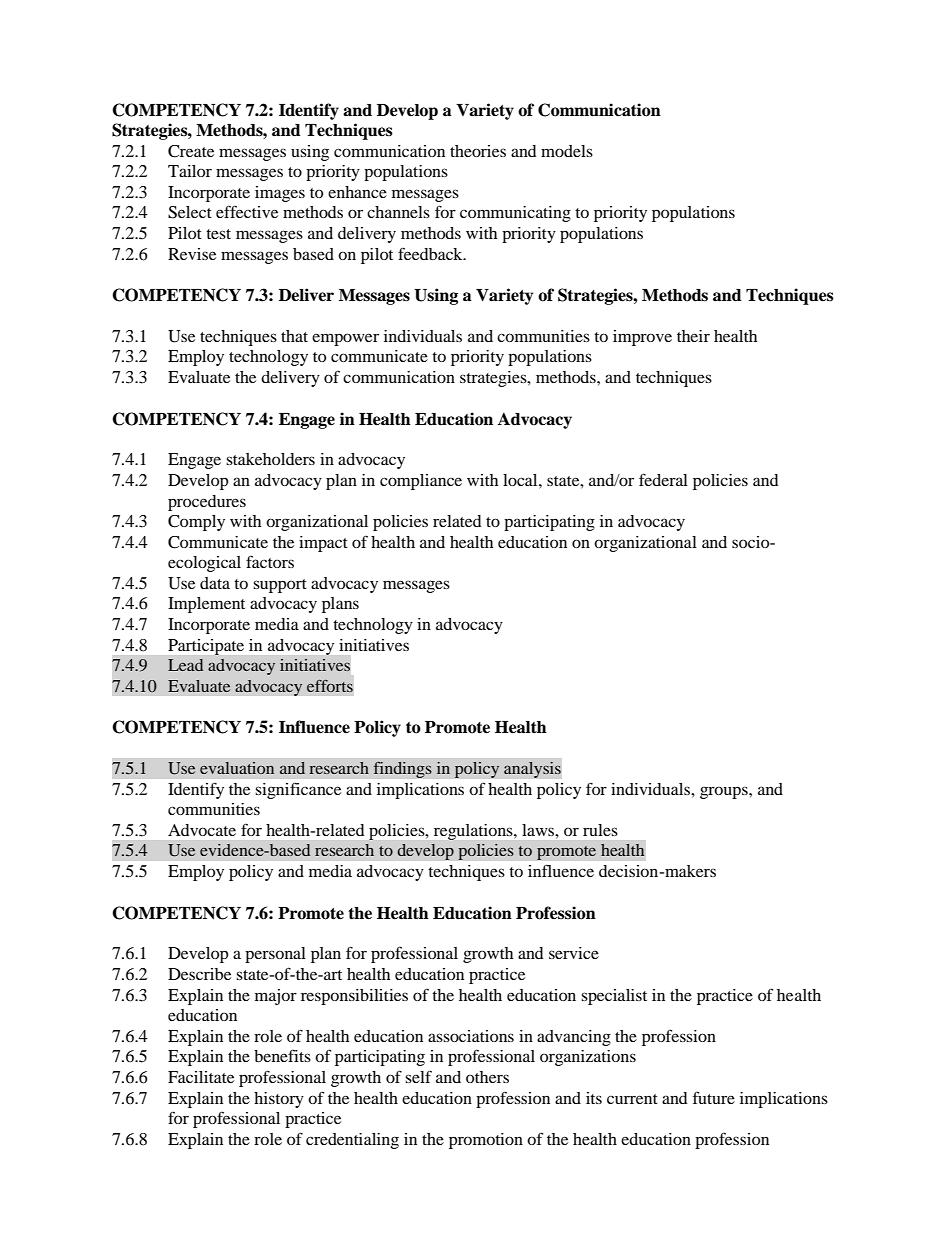  I want to click on promotion, so click(486, 1141).
